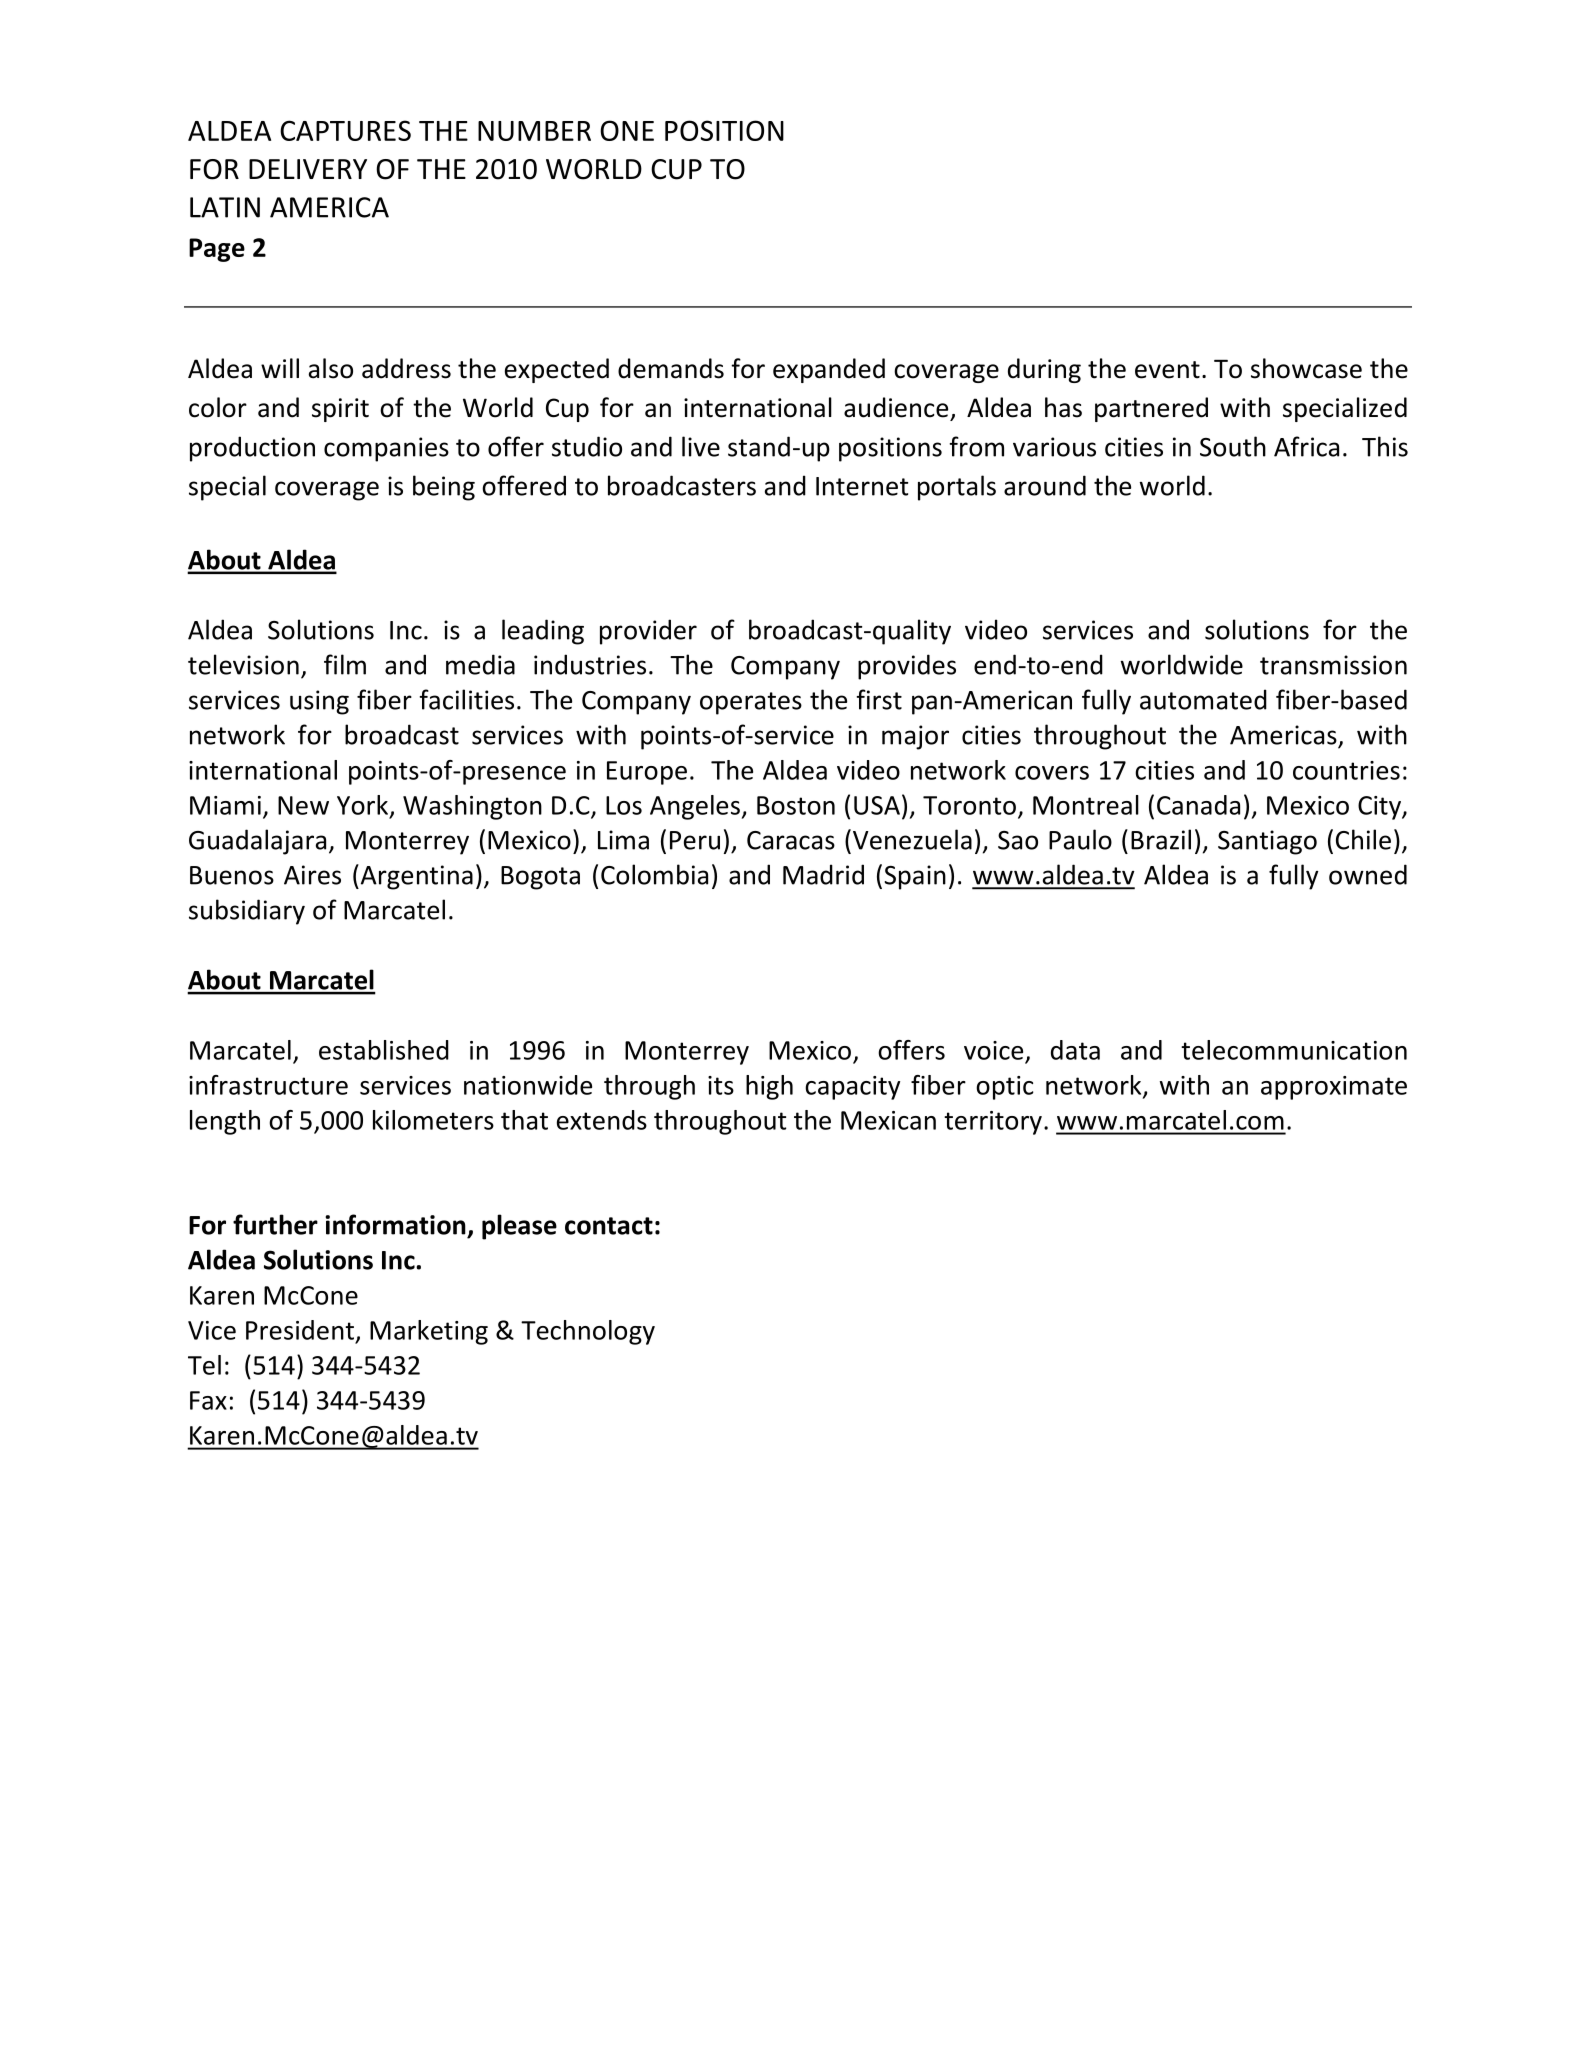 The image size is (1596, 2065). What do you see at coordinates (1333, 665) in the document?
I see `transmission` at bounding box center [1333, 665].
